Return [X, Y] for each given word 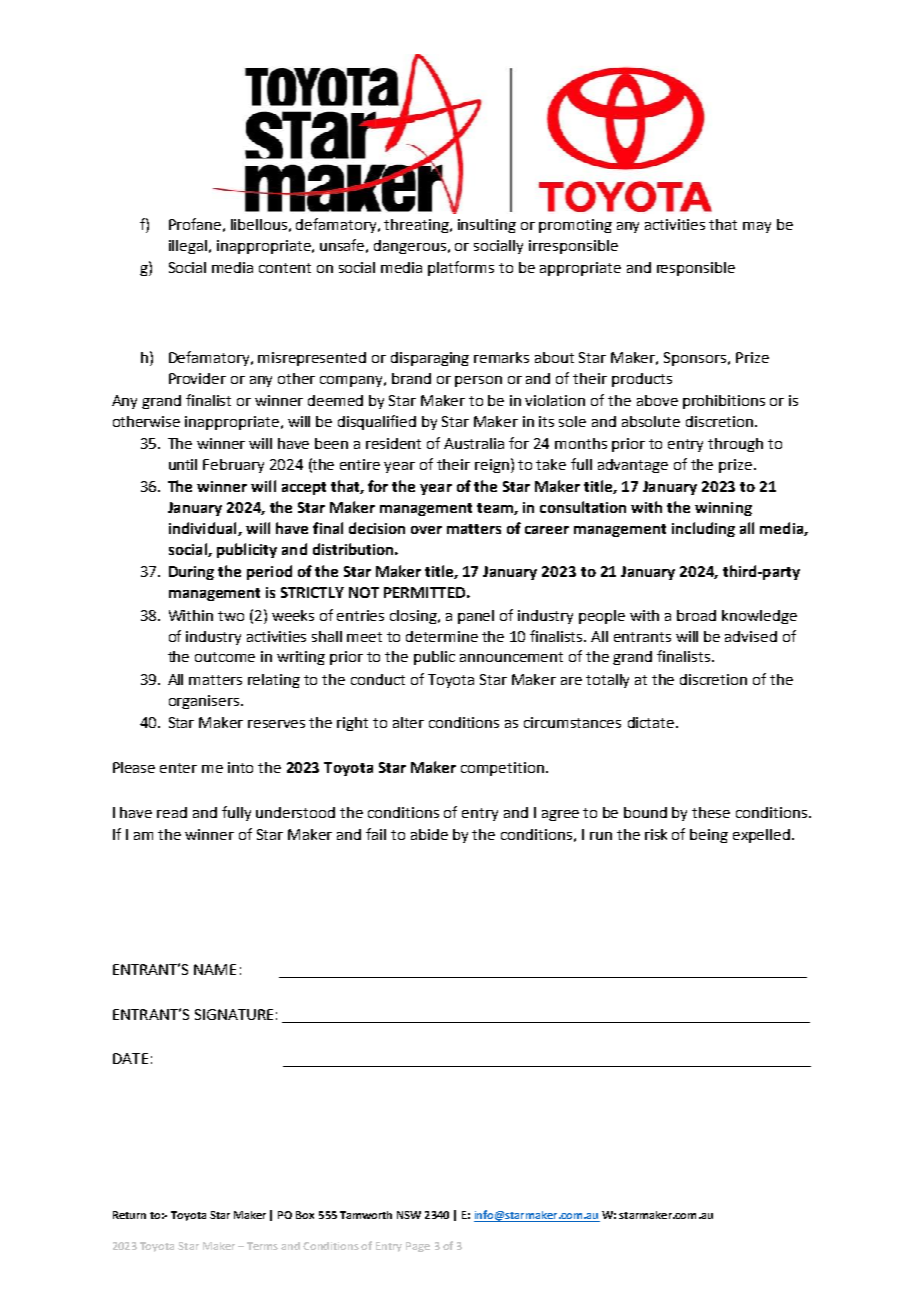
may [757, 227]
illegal [188, 247]
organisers [205, 702]
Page [418, 1247]
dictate [651, 722]
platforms [461, 268]
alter [408, 722]
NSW [409, 1215]
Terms [262, 1246]
